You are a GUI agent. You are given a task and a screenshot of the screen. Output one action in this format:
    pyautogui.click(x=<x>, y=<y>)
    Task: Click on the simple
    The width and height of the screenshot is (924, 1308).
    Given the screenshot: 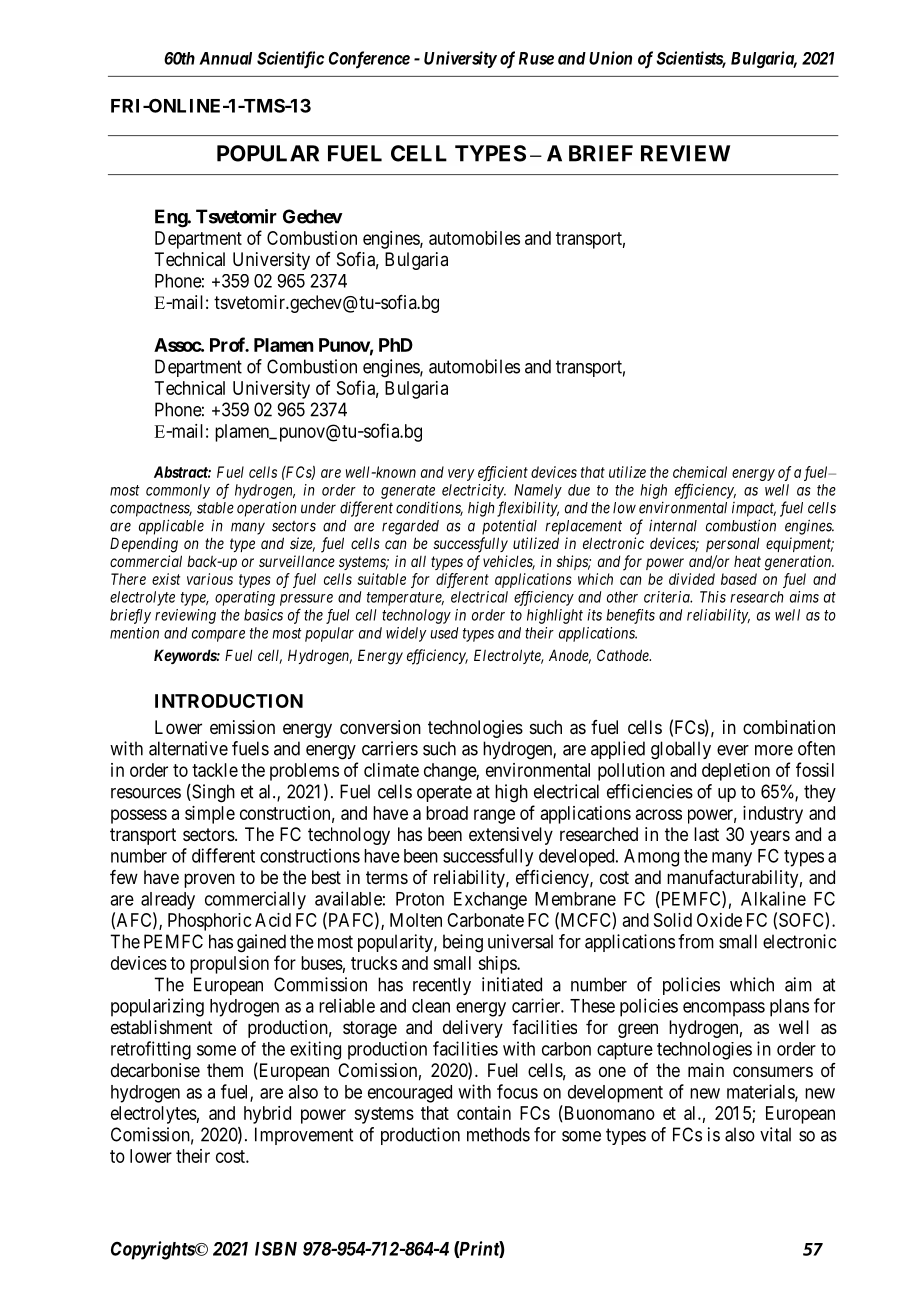 What is the action you would take?
    pyautogui.click(x=210, y=815)
